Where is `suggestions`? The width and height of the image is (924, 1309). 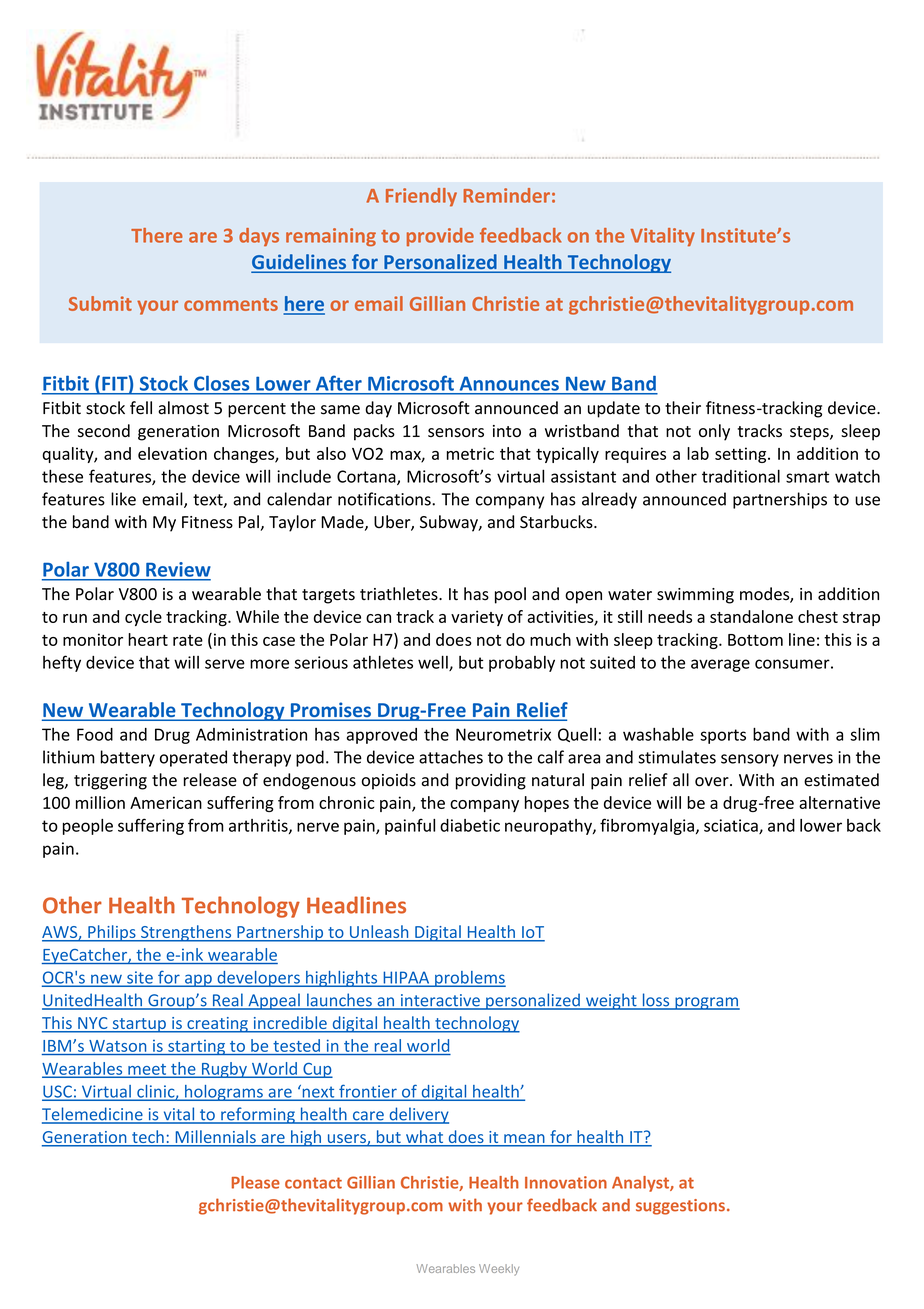
suggestions is located at coordinates (680, 1207).
